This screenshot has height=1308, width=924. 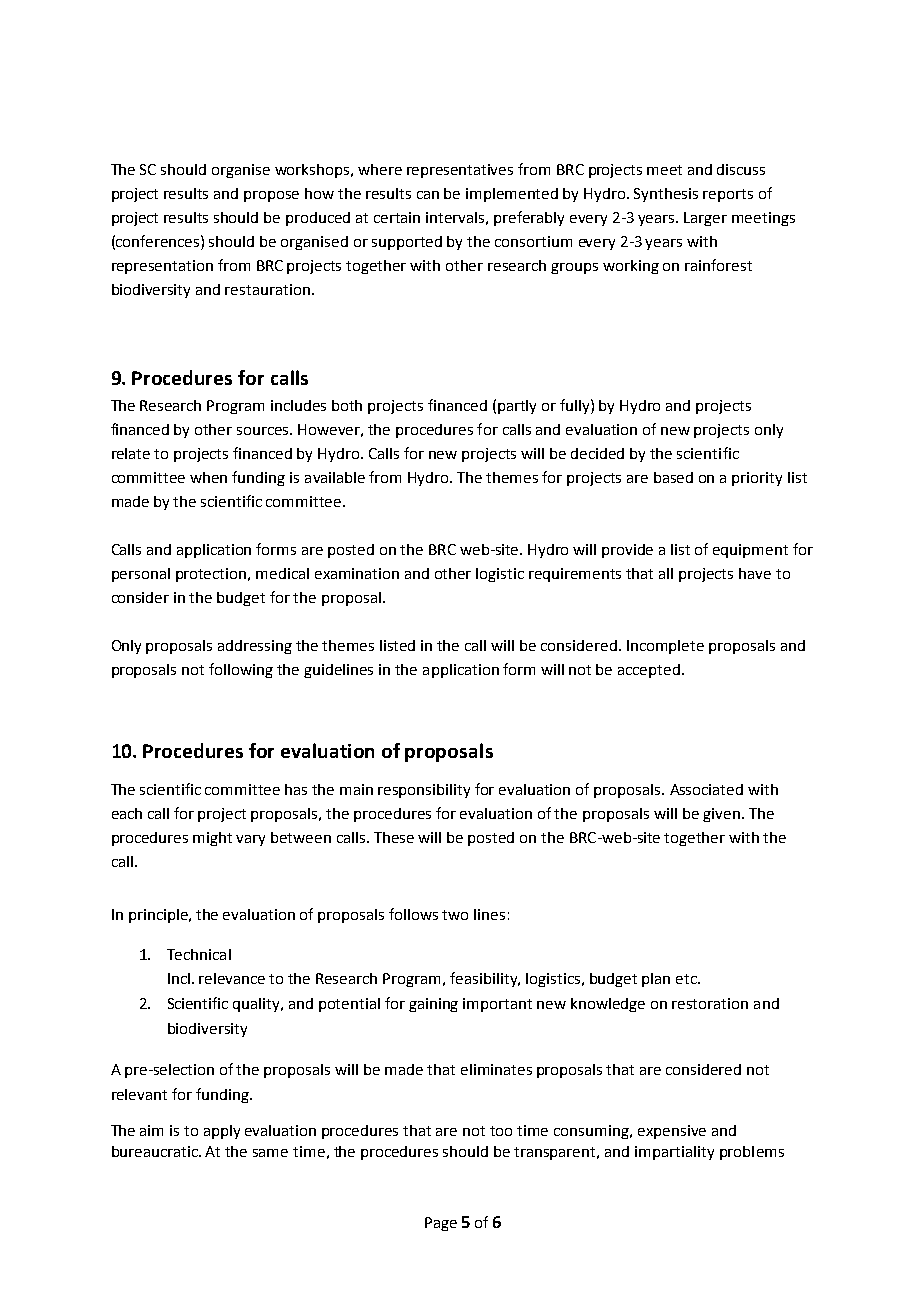 What do you see at coordinates (271, 196) in the screenshot?
I see `propose` at bounding box center [271, 196].
